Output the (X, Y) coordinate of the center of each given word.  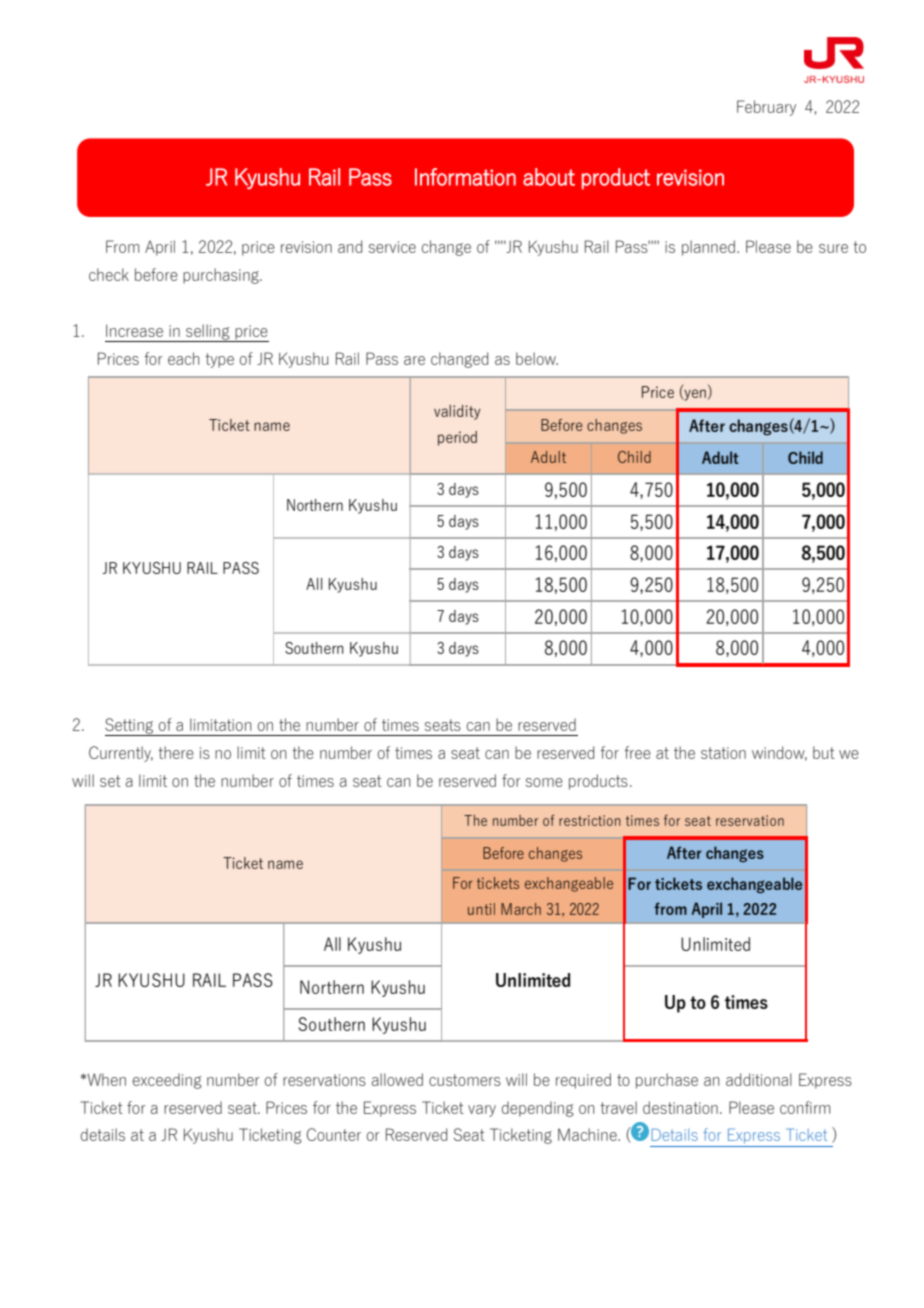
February (766, 108)
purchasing (222, 276)
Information (465, 177)
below (537, 358)
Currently (121, 754)
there (176, 752)
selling (208, 333)
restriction (590, 820)
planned (708, 248)
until (481, 909)
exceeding (167, 1081)
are (414, 360)
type (219, 360)
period (457, 438)
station (723, 753)
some (544, 782)
